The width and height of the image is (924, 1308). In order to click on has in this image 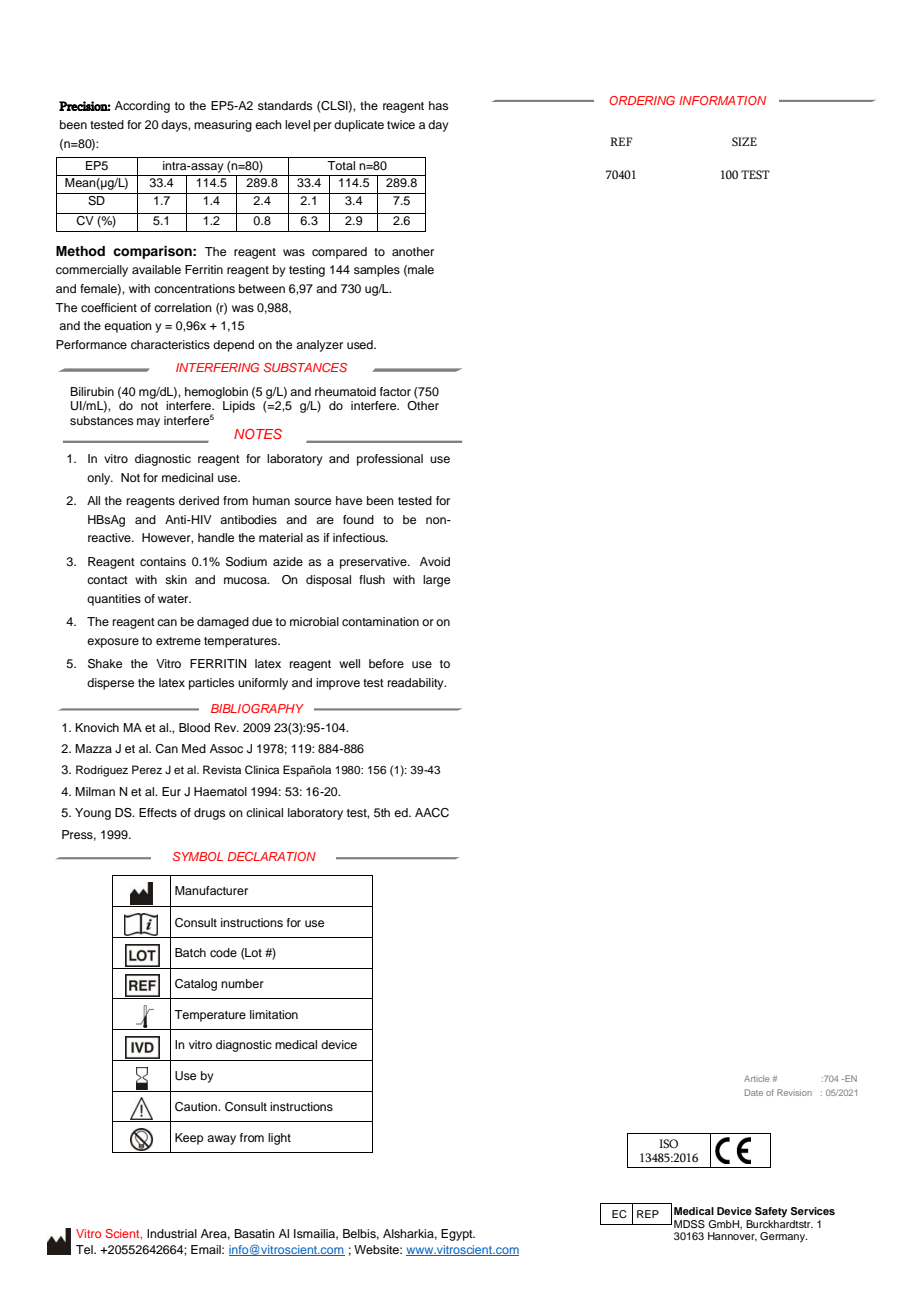, I will do `click(438, 105)`.
